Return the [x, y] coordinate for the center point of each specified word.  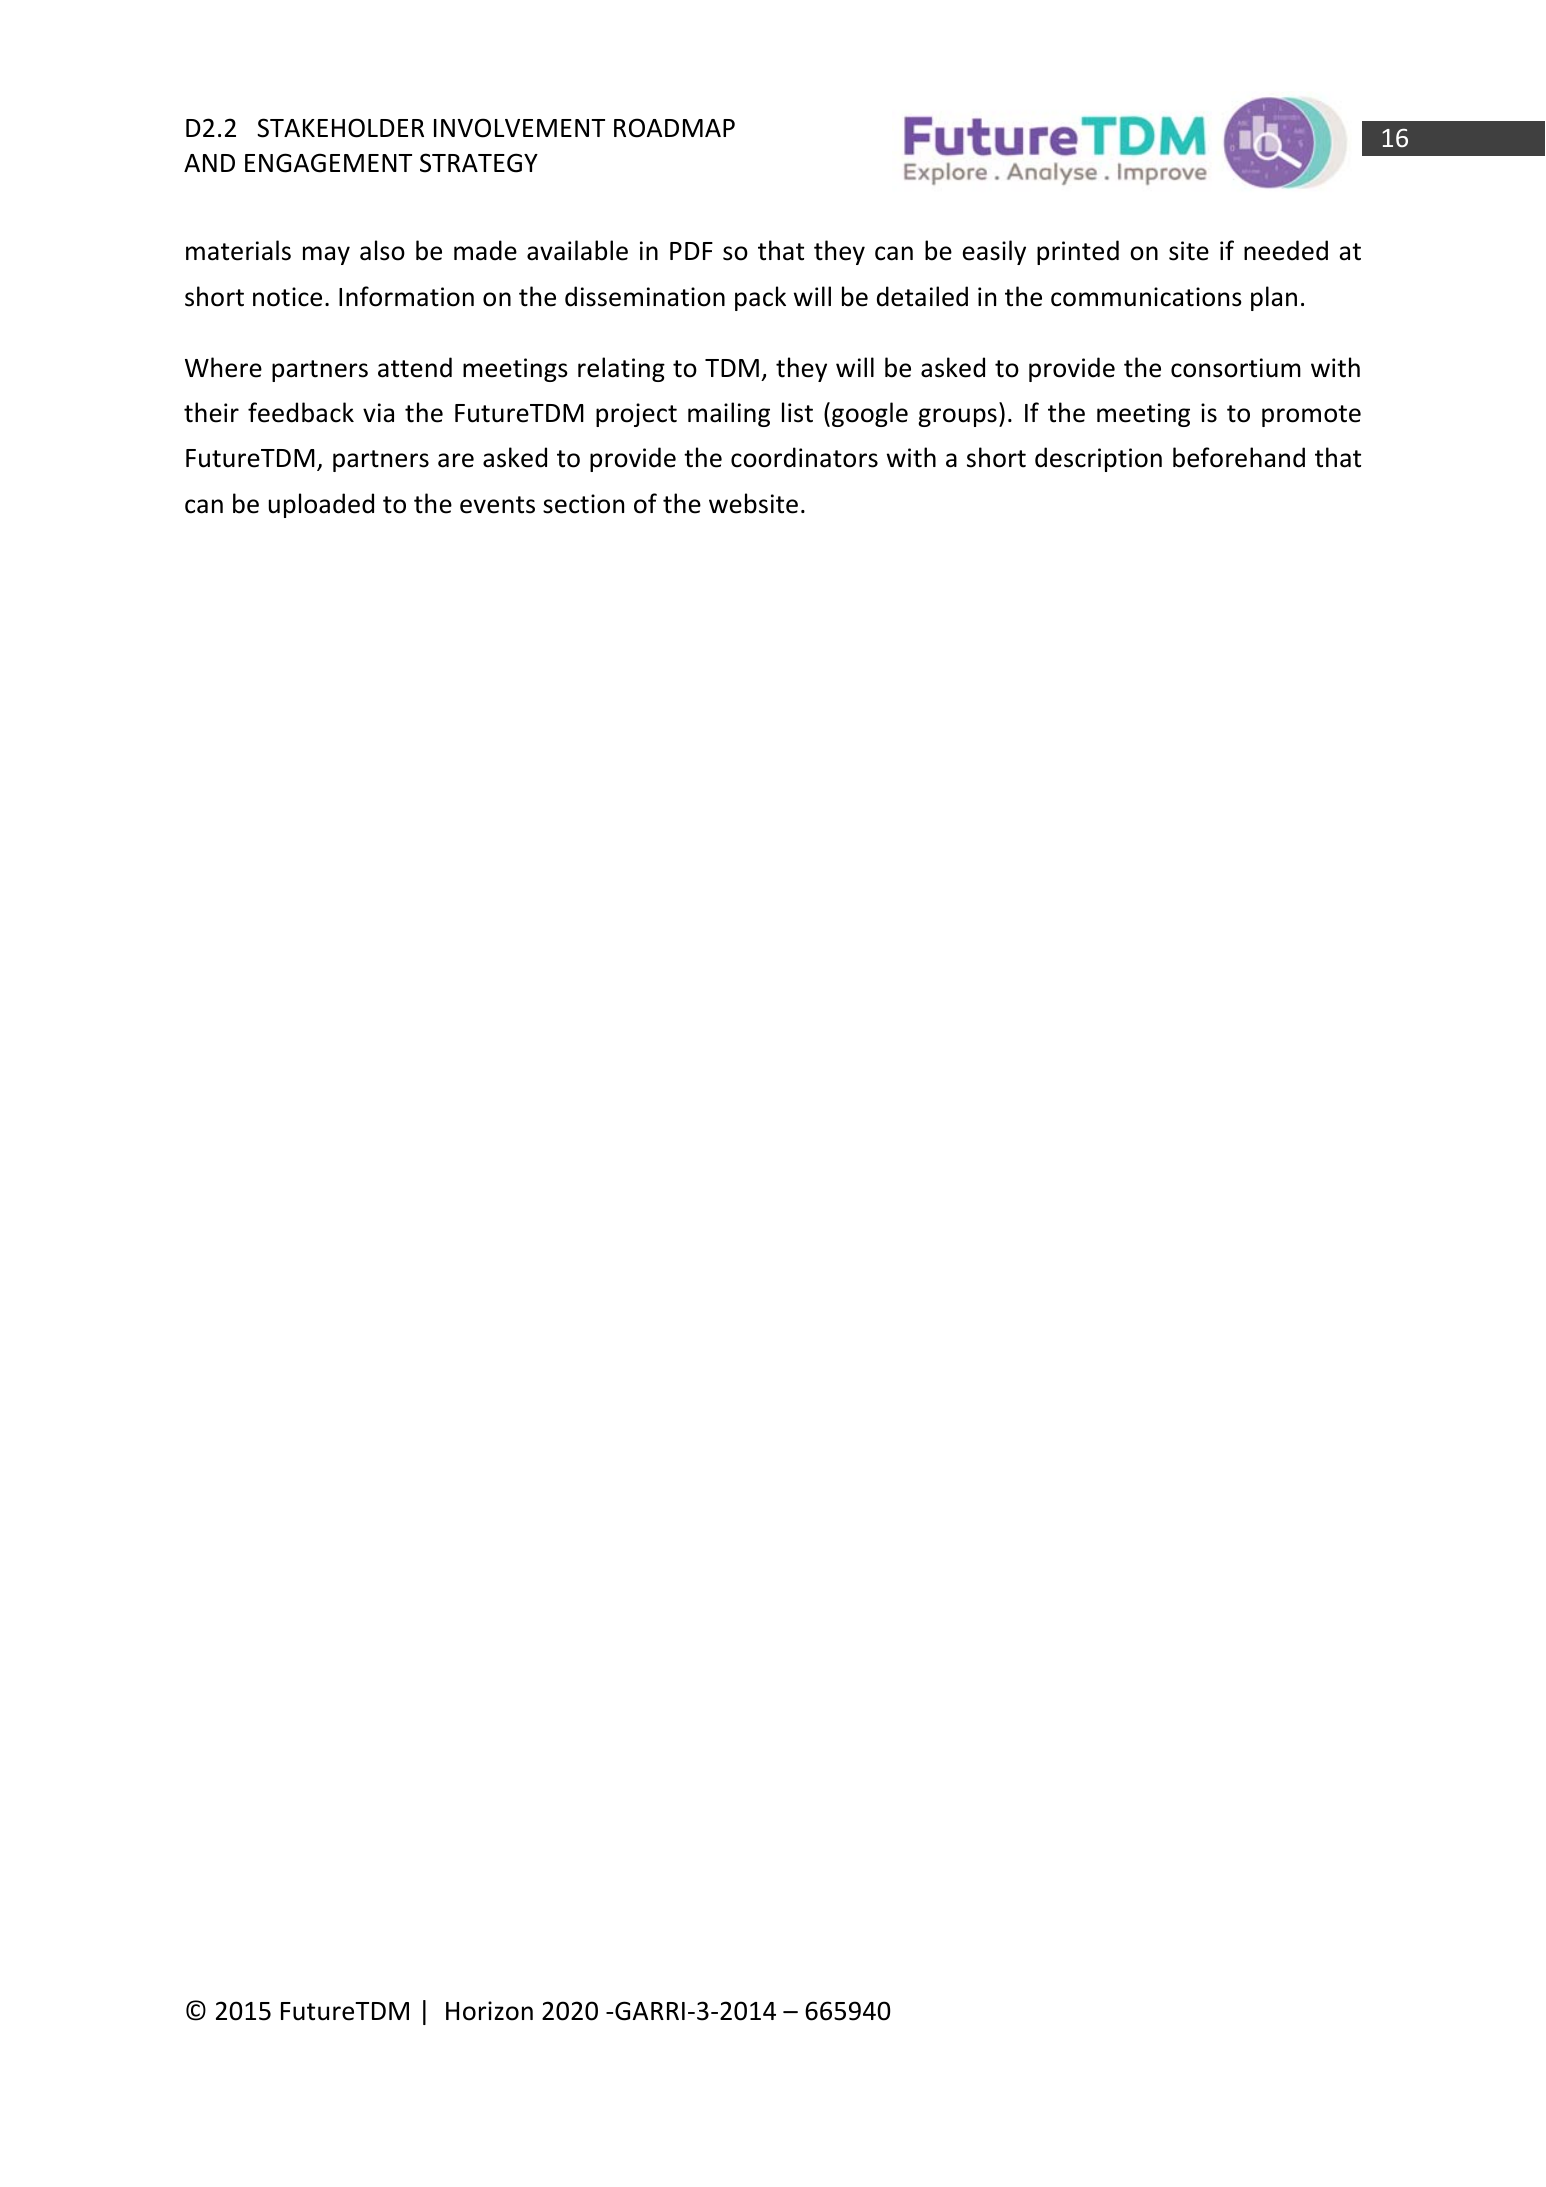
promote [1311, 416]
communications [1146, 297]
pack [760, 298]
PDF [691, 251]
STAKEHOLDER [340, 128]
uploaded [321, 505]
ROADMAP [674, 128]
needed [1286, 250]
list [797, 412]
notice [287, 297]
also [382, 250]
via [378, 413]
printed [1078, 252]
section [583, 504]
